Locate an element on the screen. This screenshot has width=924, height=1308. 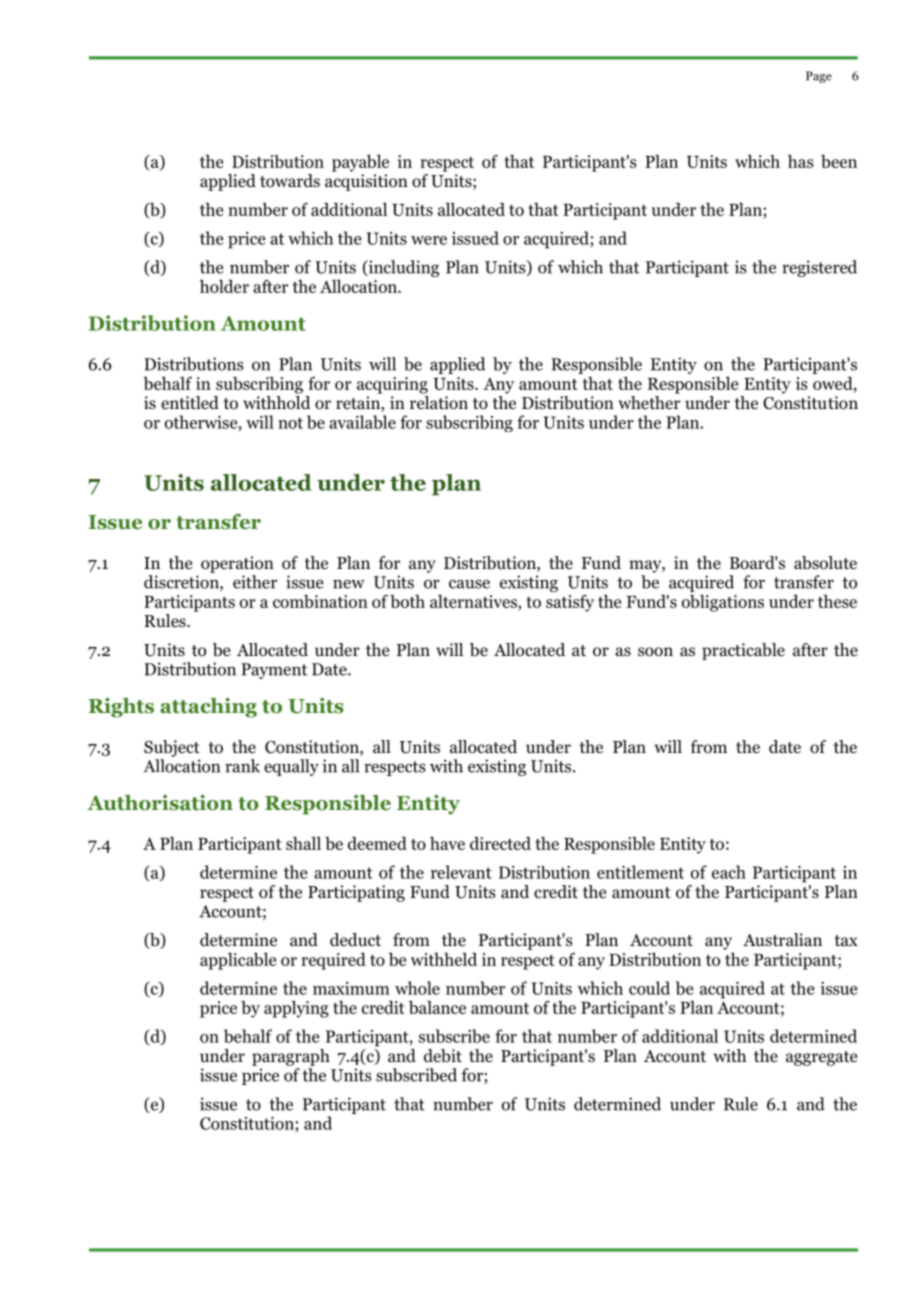
balance is located at coordinates (437, 1007).
